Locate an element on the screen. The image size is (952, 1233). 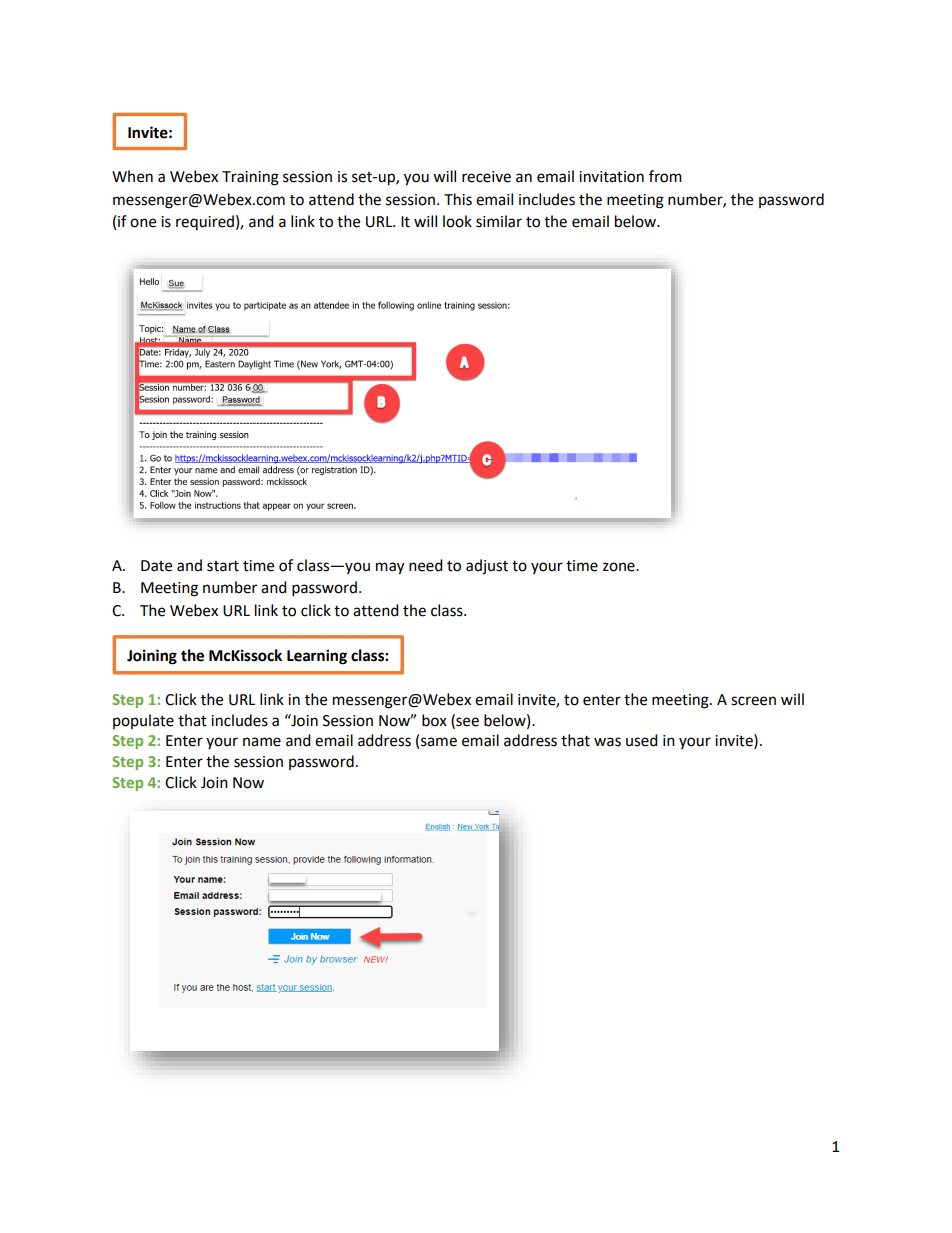
look is located at coordinates (457, 221).
